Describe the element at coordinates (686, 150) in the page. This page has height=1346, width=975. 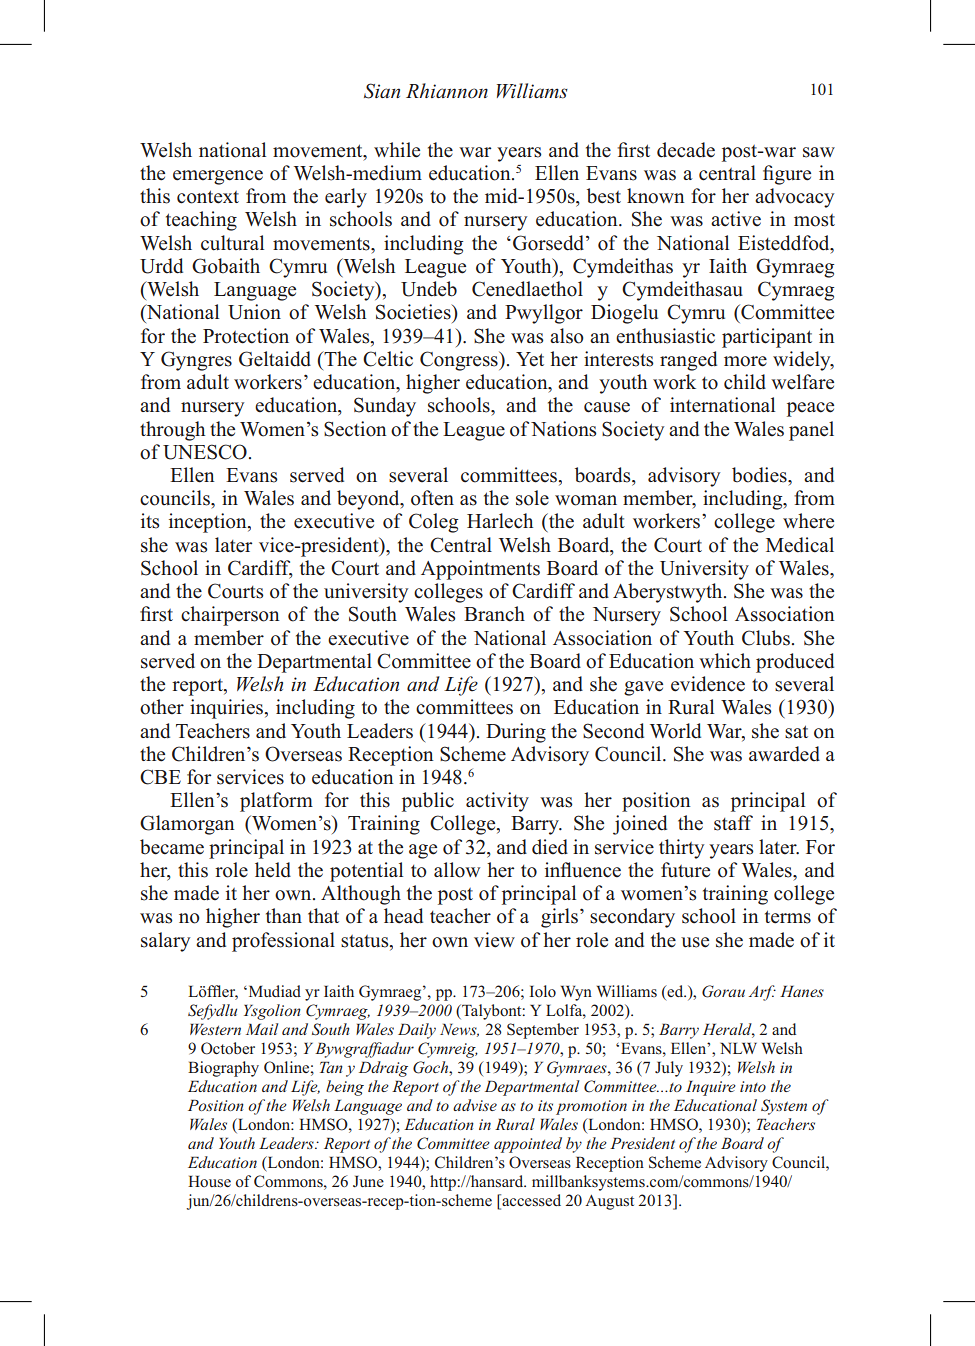
I see `decade` at that location.
